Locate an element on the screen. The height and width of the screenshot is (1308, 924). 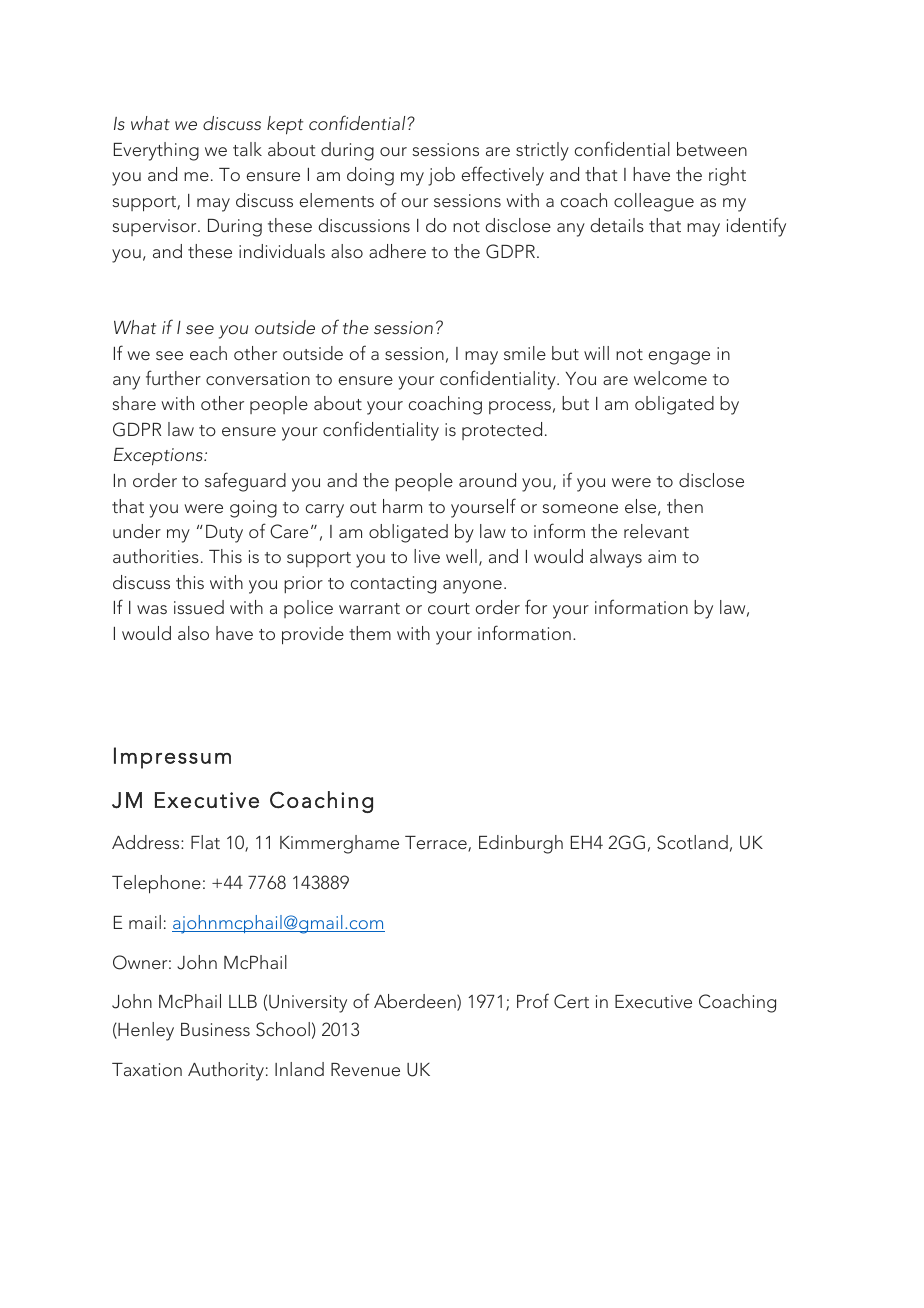
issued is located at coordinates (199, 607).
